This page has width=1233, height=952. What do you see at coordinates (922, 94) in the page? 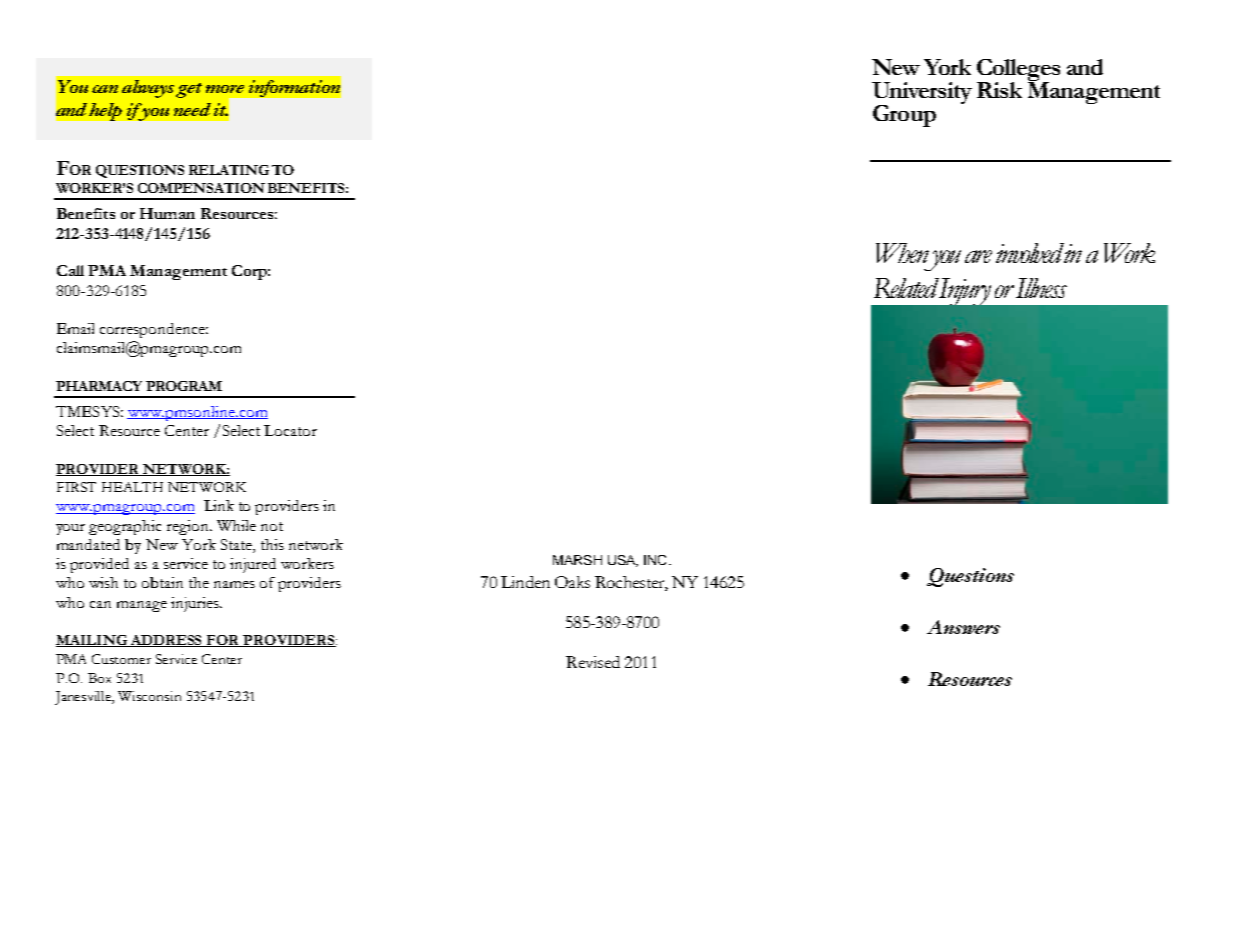
I see `University` at bounding box center [922, 94].
